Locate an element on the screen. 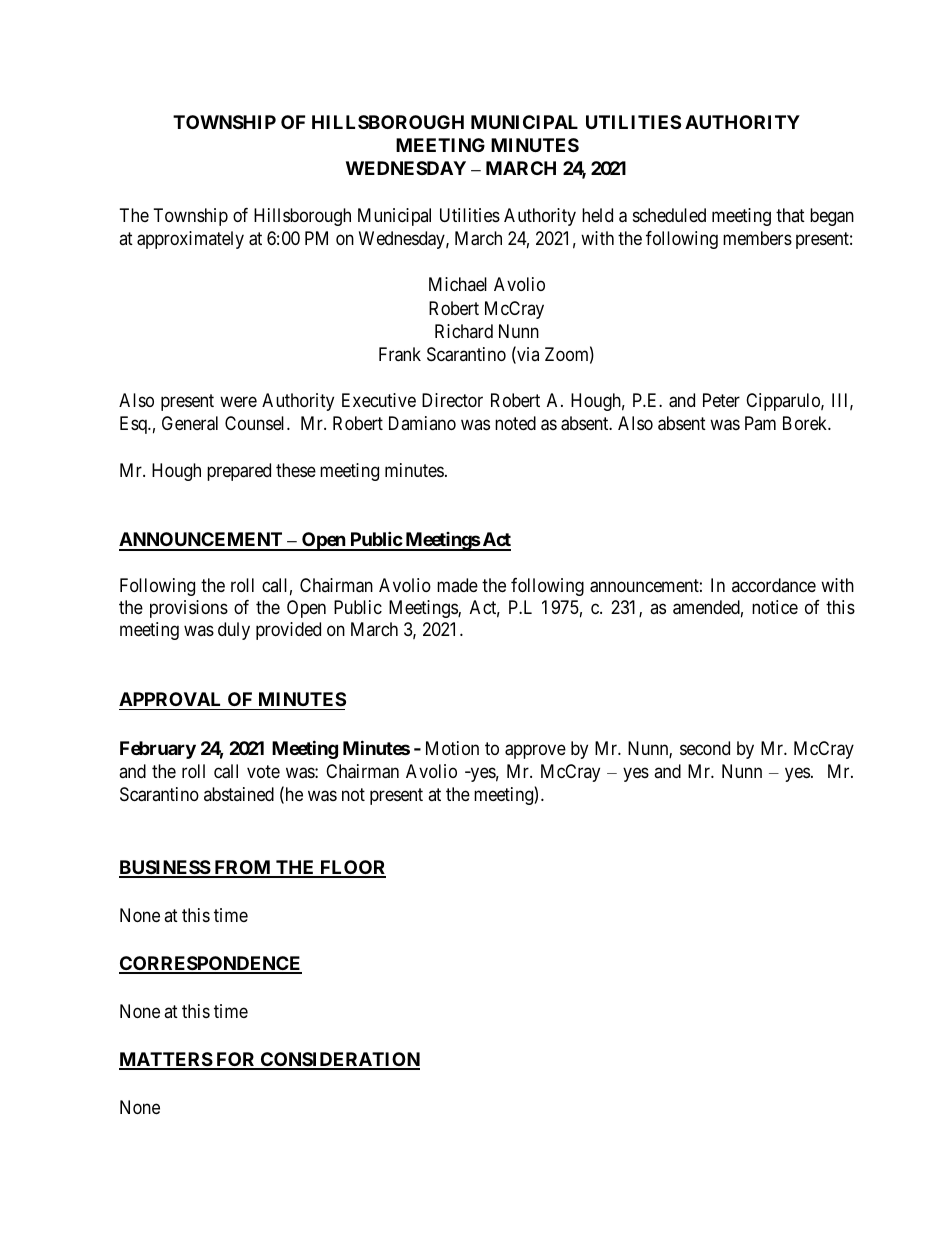  General is located at coordinates (190, 423).
